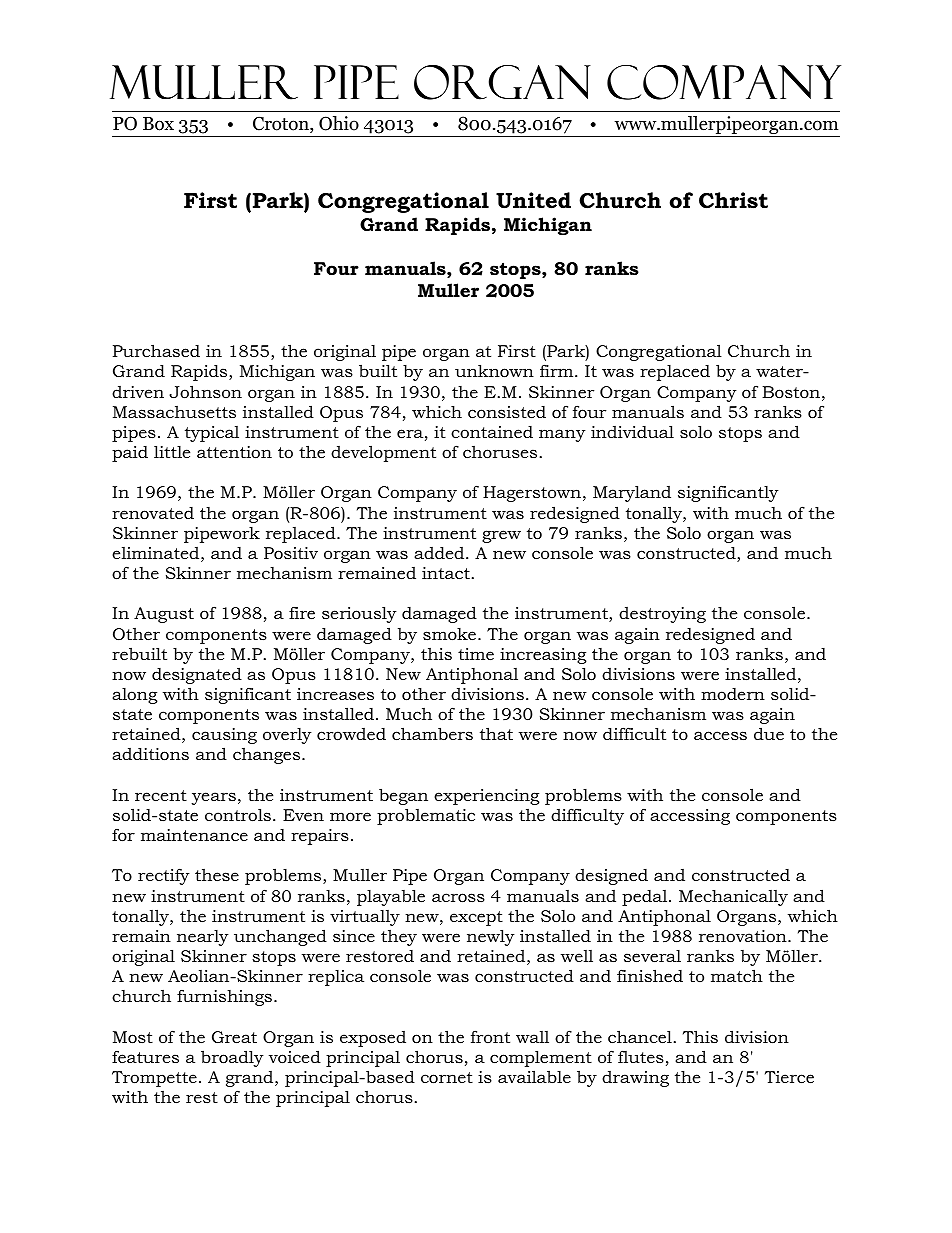 Image resolution: width=952 pixels, height=1233 pixels. I want to click on Box, so click(158, 124).
